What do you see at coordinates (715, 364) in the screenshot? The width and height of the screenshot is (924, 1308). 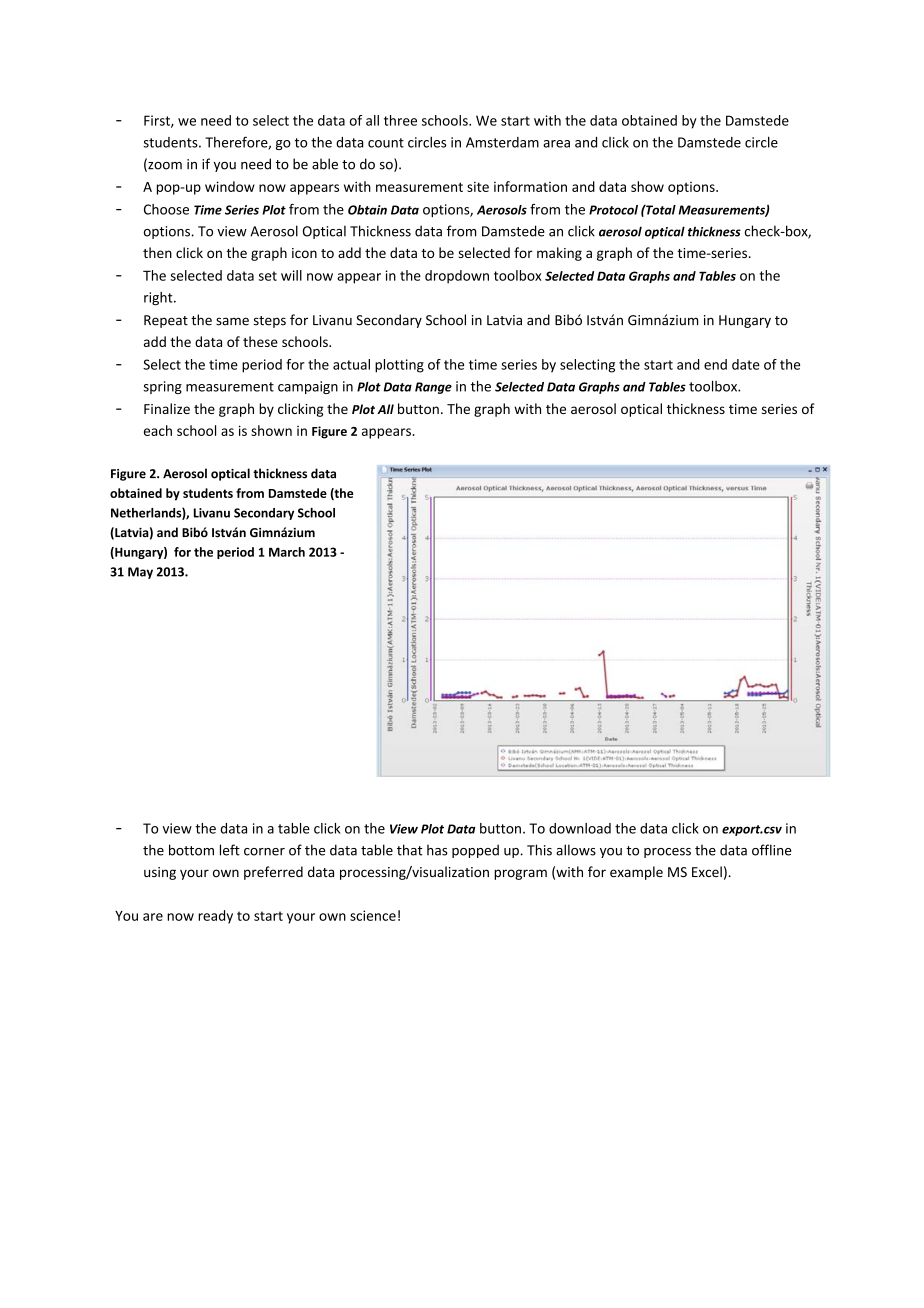 I see `end` at bounding box center [715, 364].
